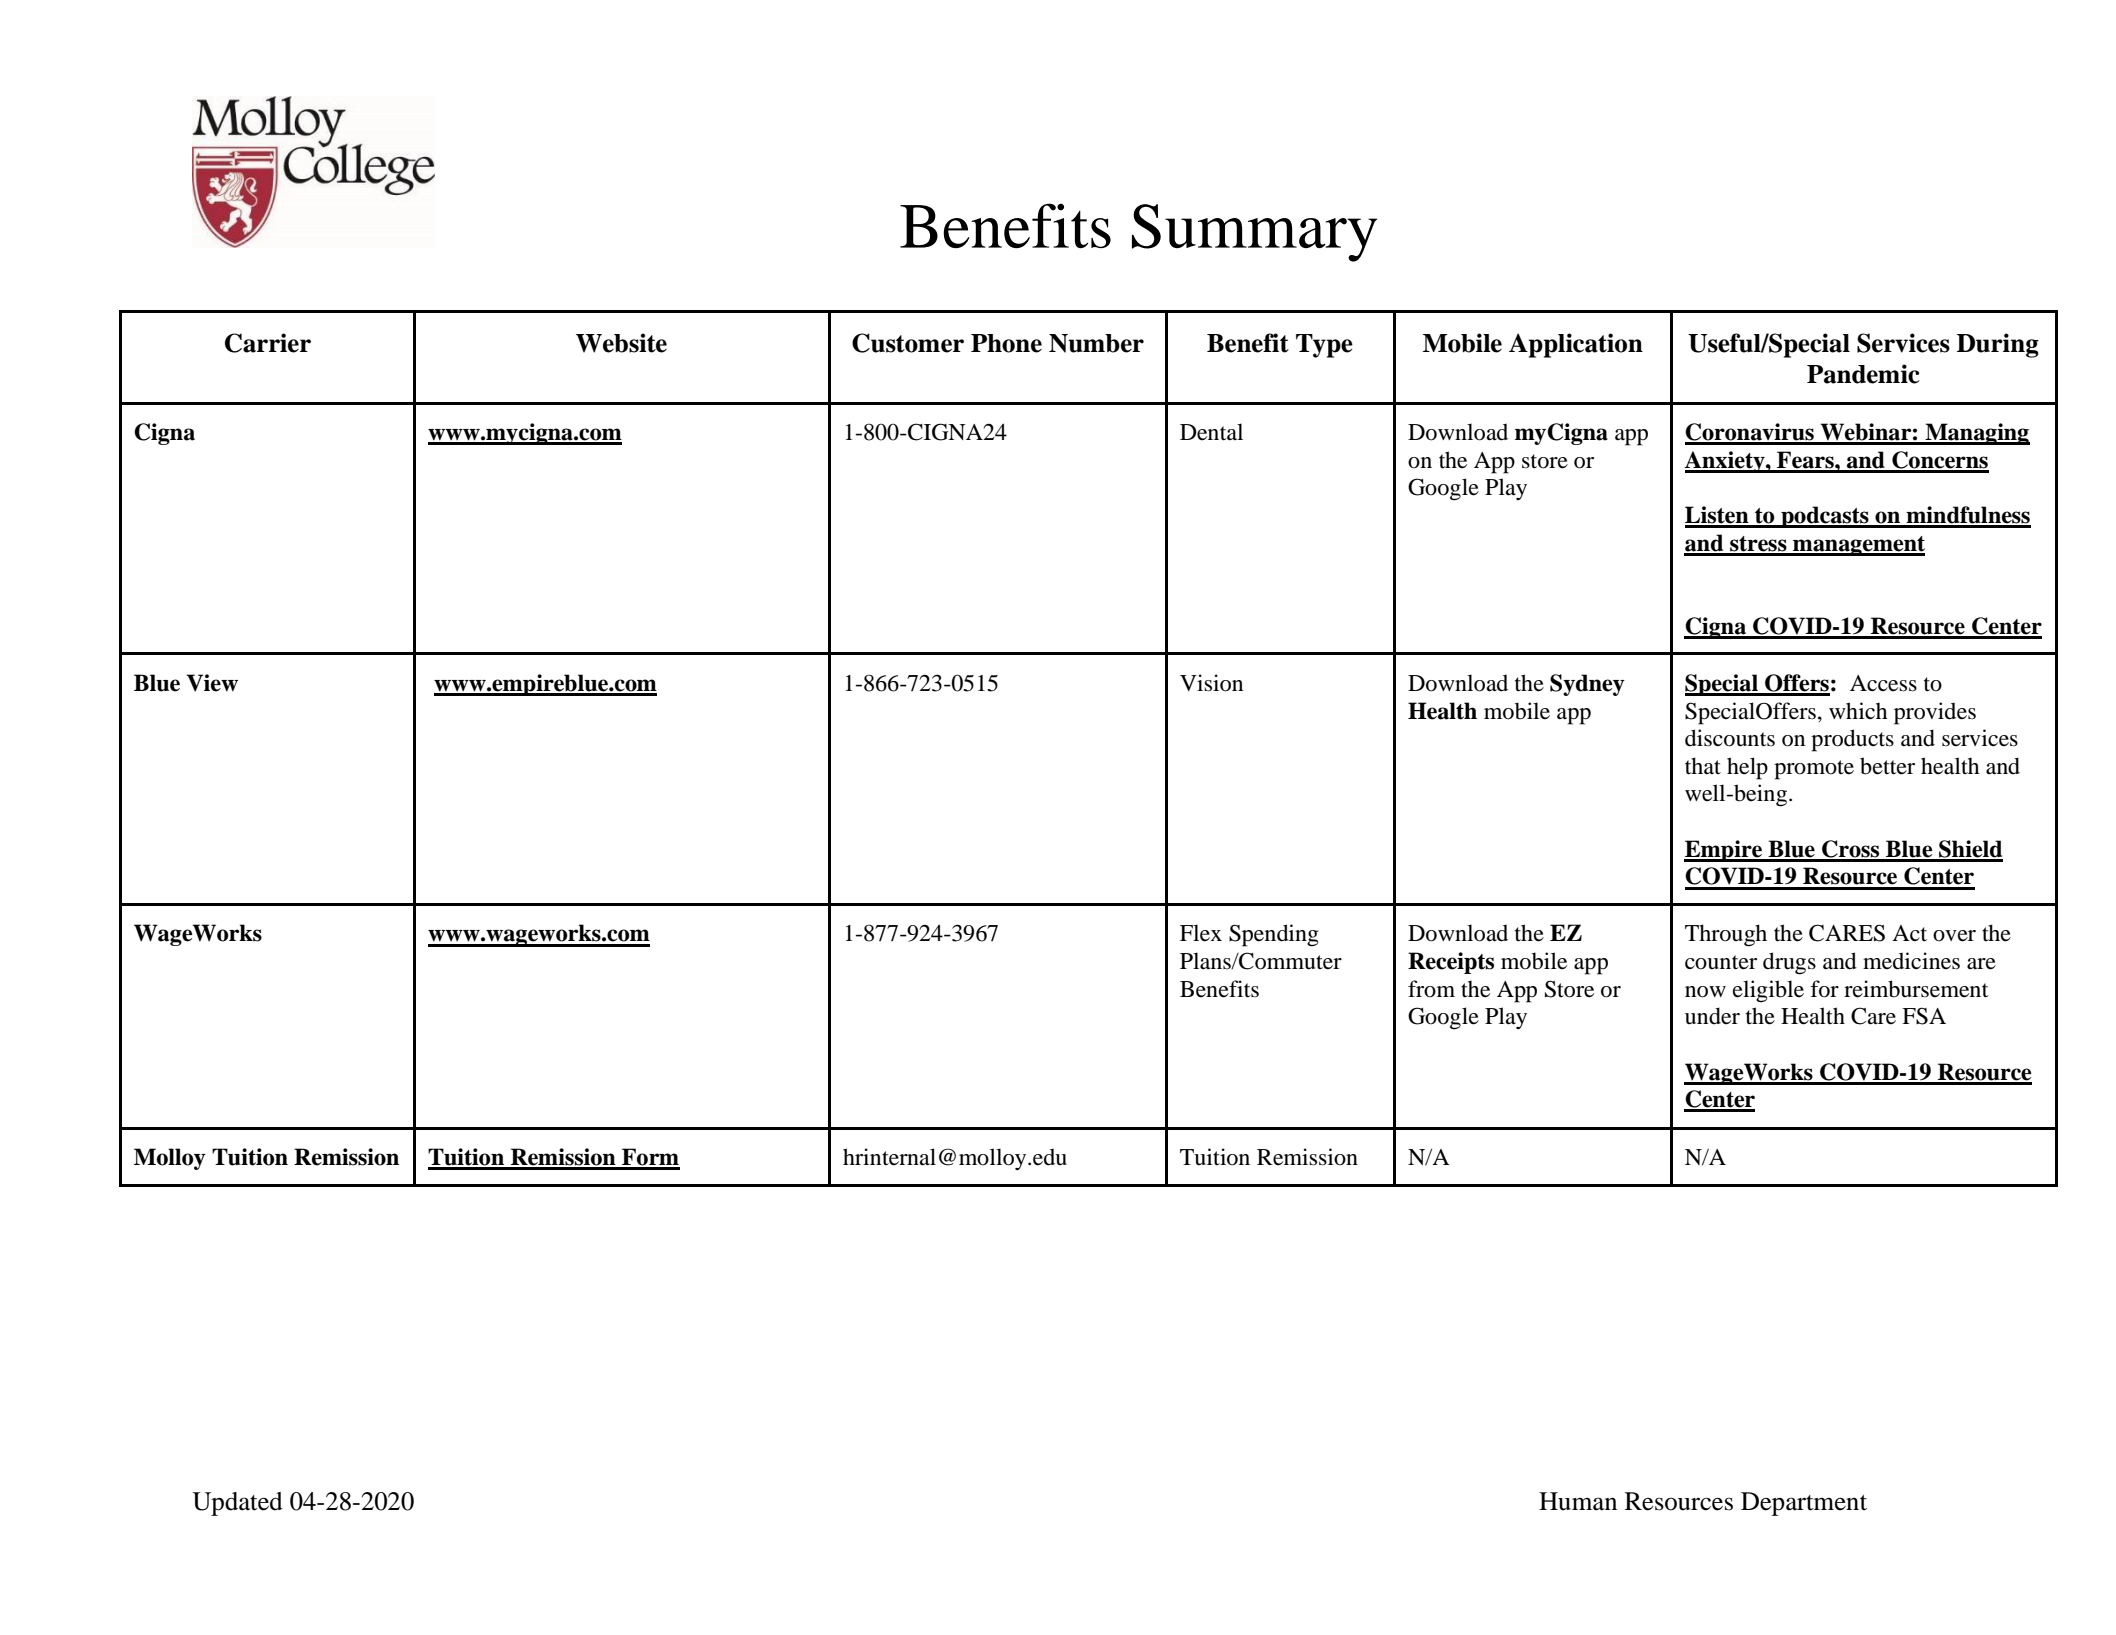 This screenshot has width=2116, height=1635. Describe the element at coordinates (1712, 1016) in the screenshot. I see `under` at that location.
